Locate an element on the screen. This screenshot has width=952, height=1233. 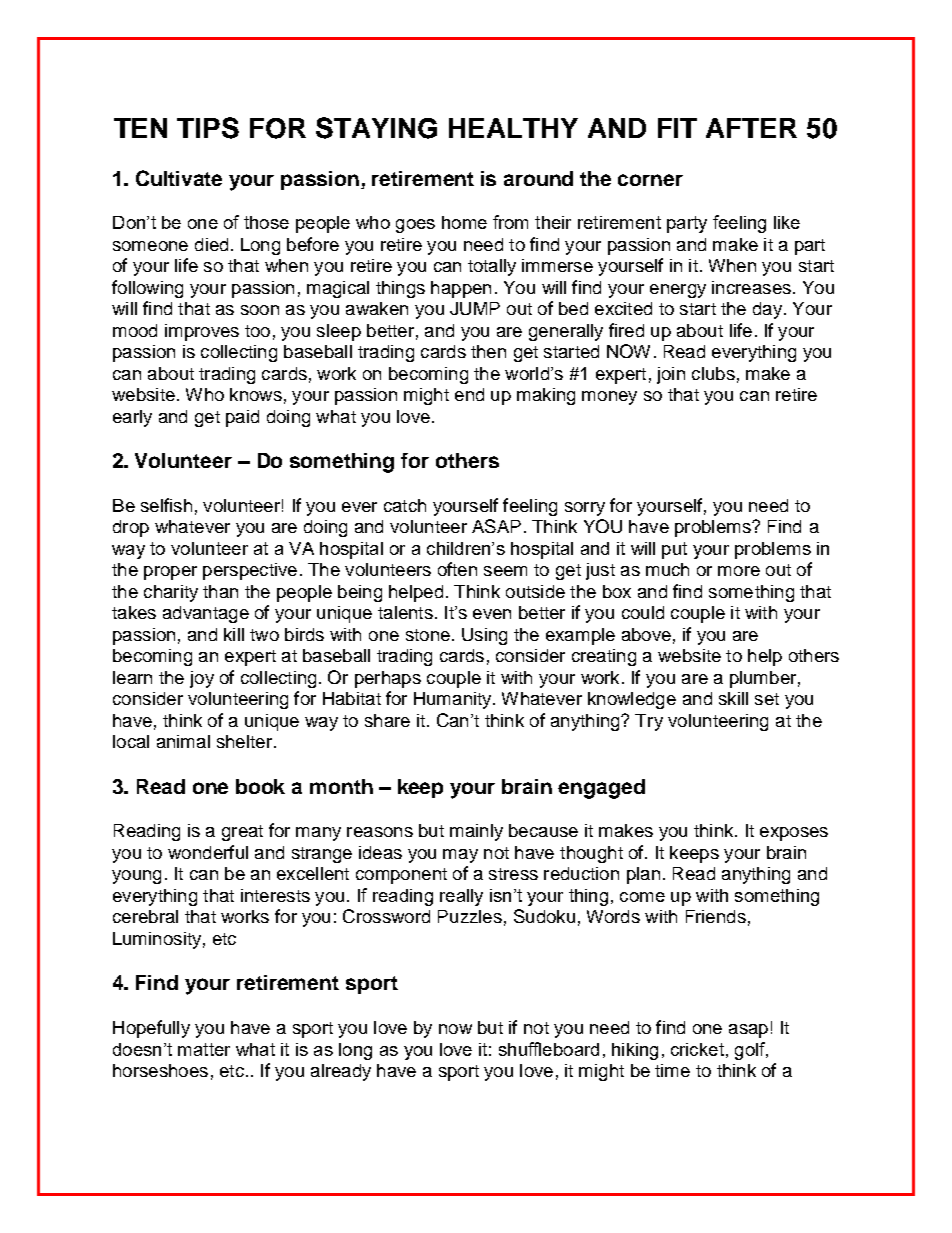
TIPS is located at coordinates (208, 128).
